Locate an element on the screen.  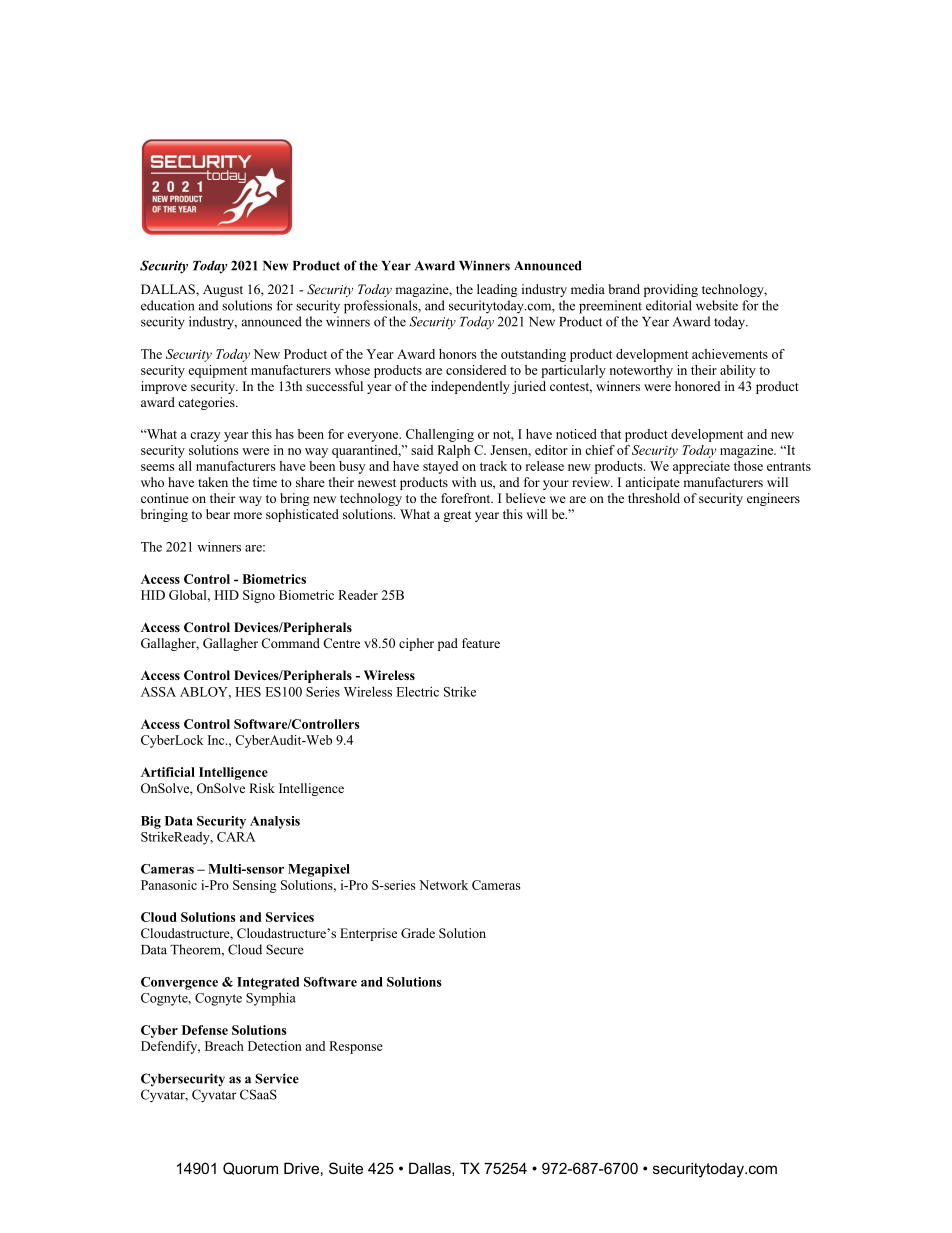
Signo is located at coordinates (259, 596).
